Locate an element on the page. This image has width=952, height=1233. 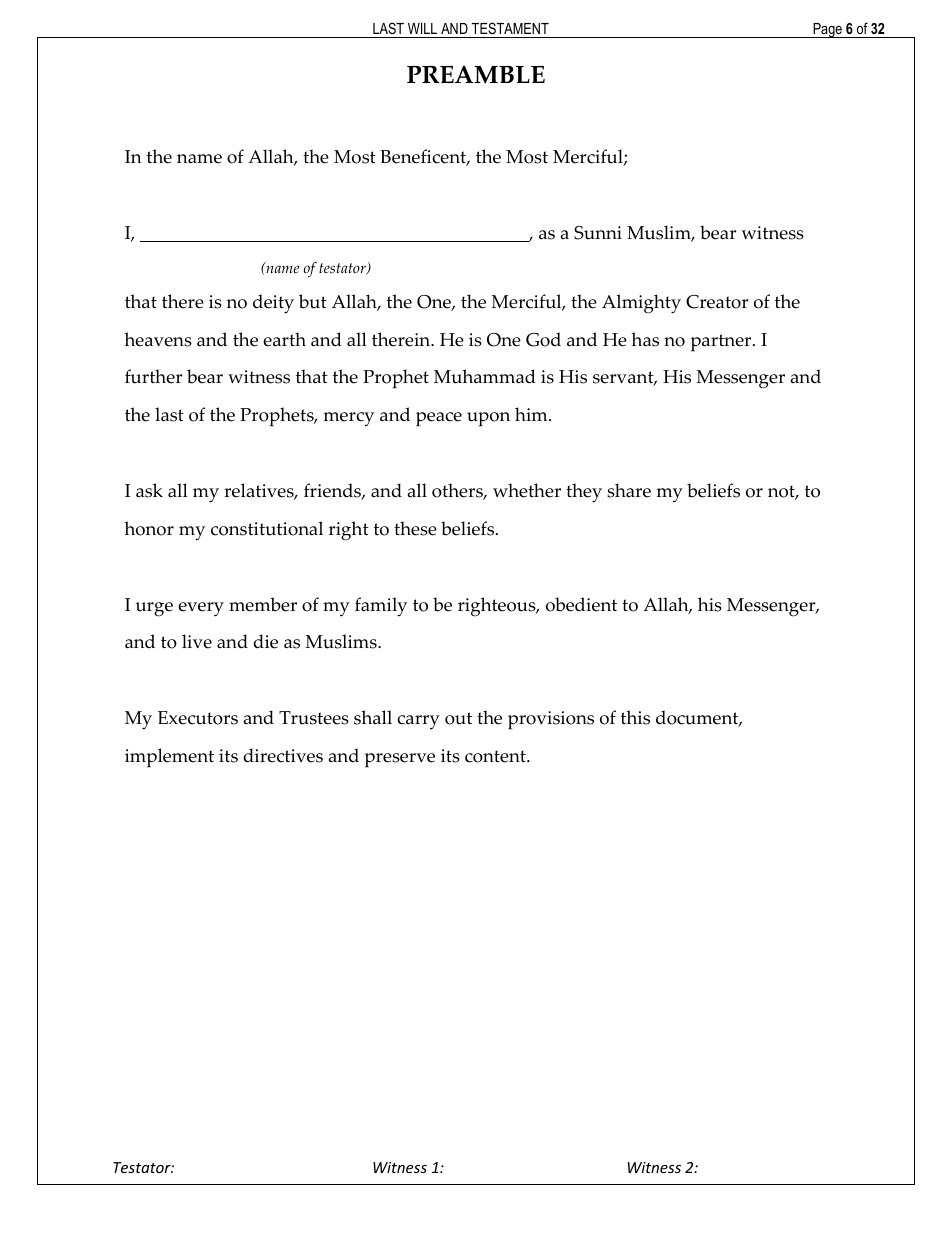
Executors is located at coordinates (198, 718).
